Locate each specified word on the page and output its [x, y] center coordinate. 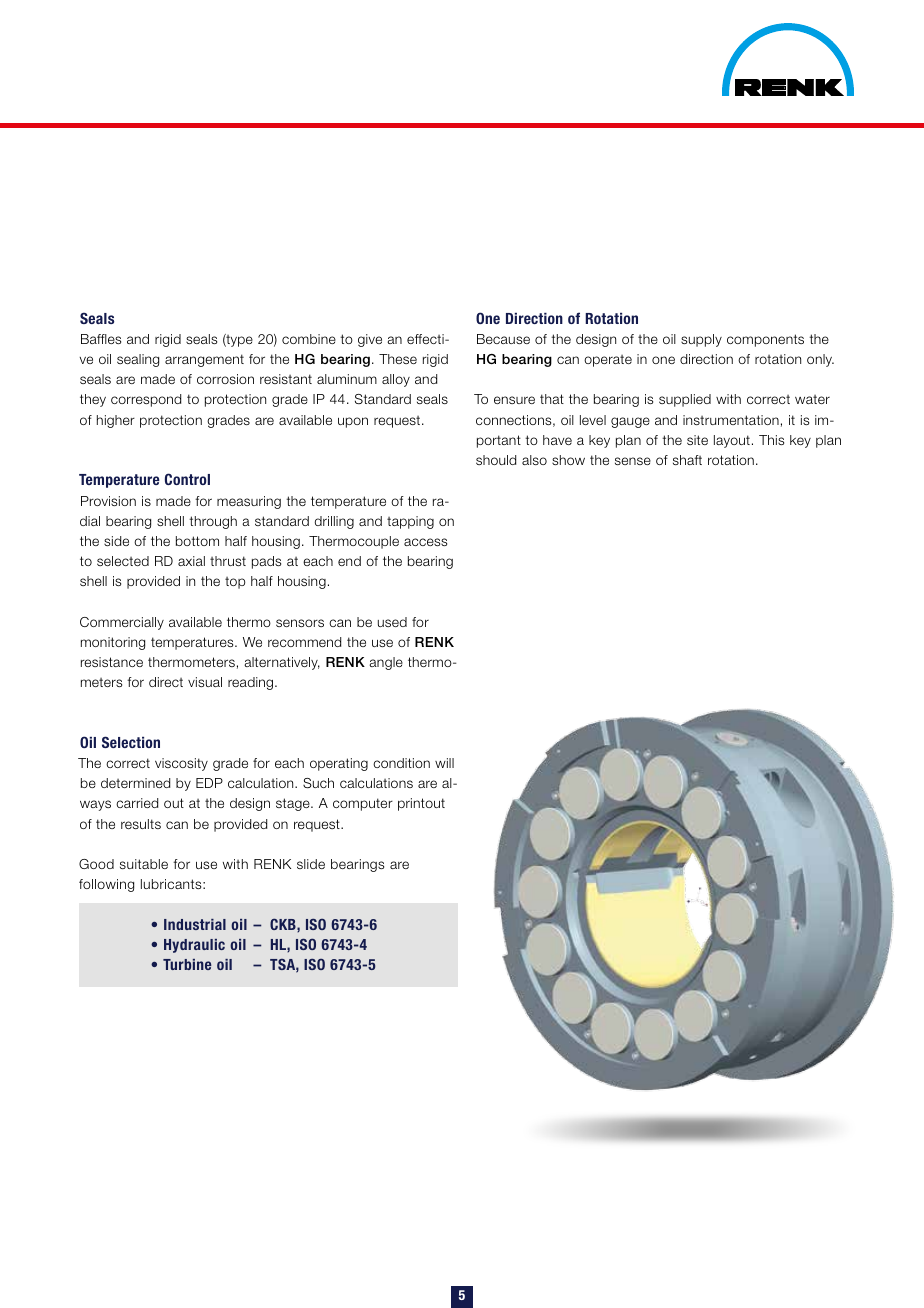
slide [311, 864]
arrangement [204, 360]
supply [701, 340]
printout [421, 804]
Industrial [195, 924]
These [398, 359]
